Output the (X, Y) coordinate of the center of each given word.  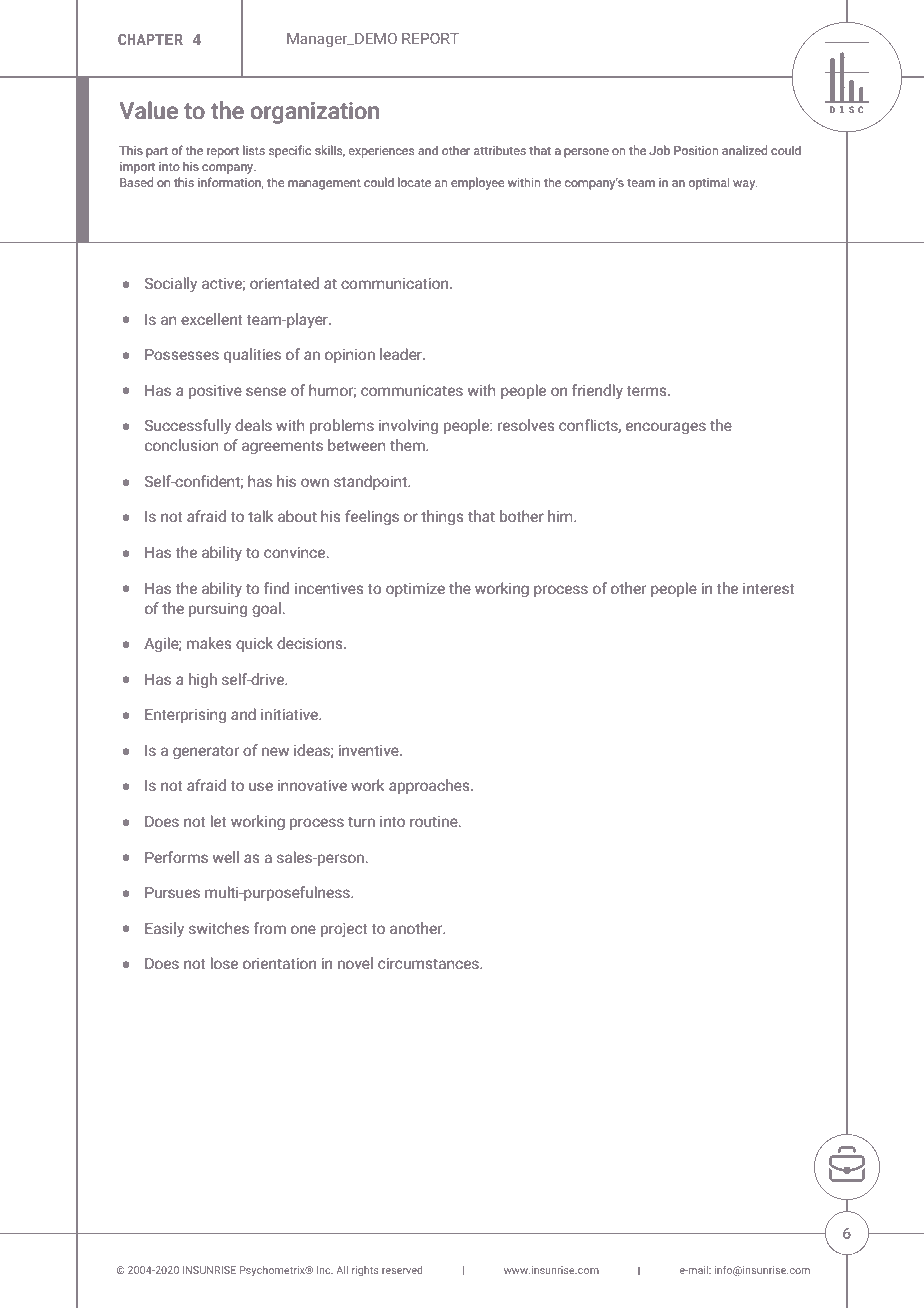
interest (769, 588)
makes (209, 643)
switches (219, 928)
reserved (402, 1270)
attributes (500, 150)
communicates (412, 390)
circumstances (429, 963)
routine (435, 821)
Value (149, 110)
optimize (415, 590)
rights (365, 1271)
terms (647, 391)
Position (696, 150)
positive (215, 392)
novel (355, 963)
